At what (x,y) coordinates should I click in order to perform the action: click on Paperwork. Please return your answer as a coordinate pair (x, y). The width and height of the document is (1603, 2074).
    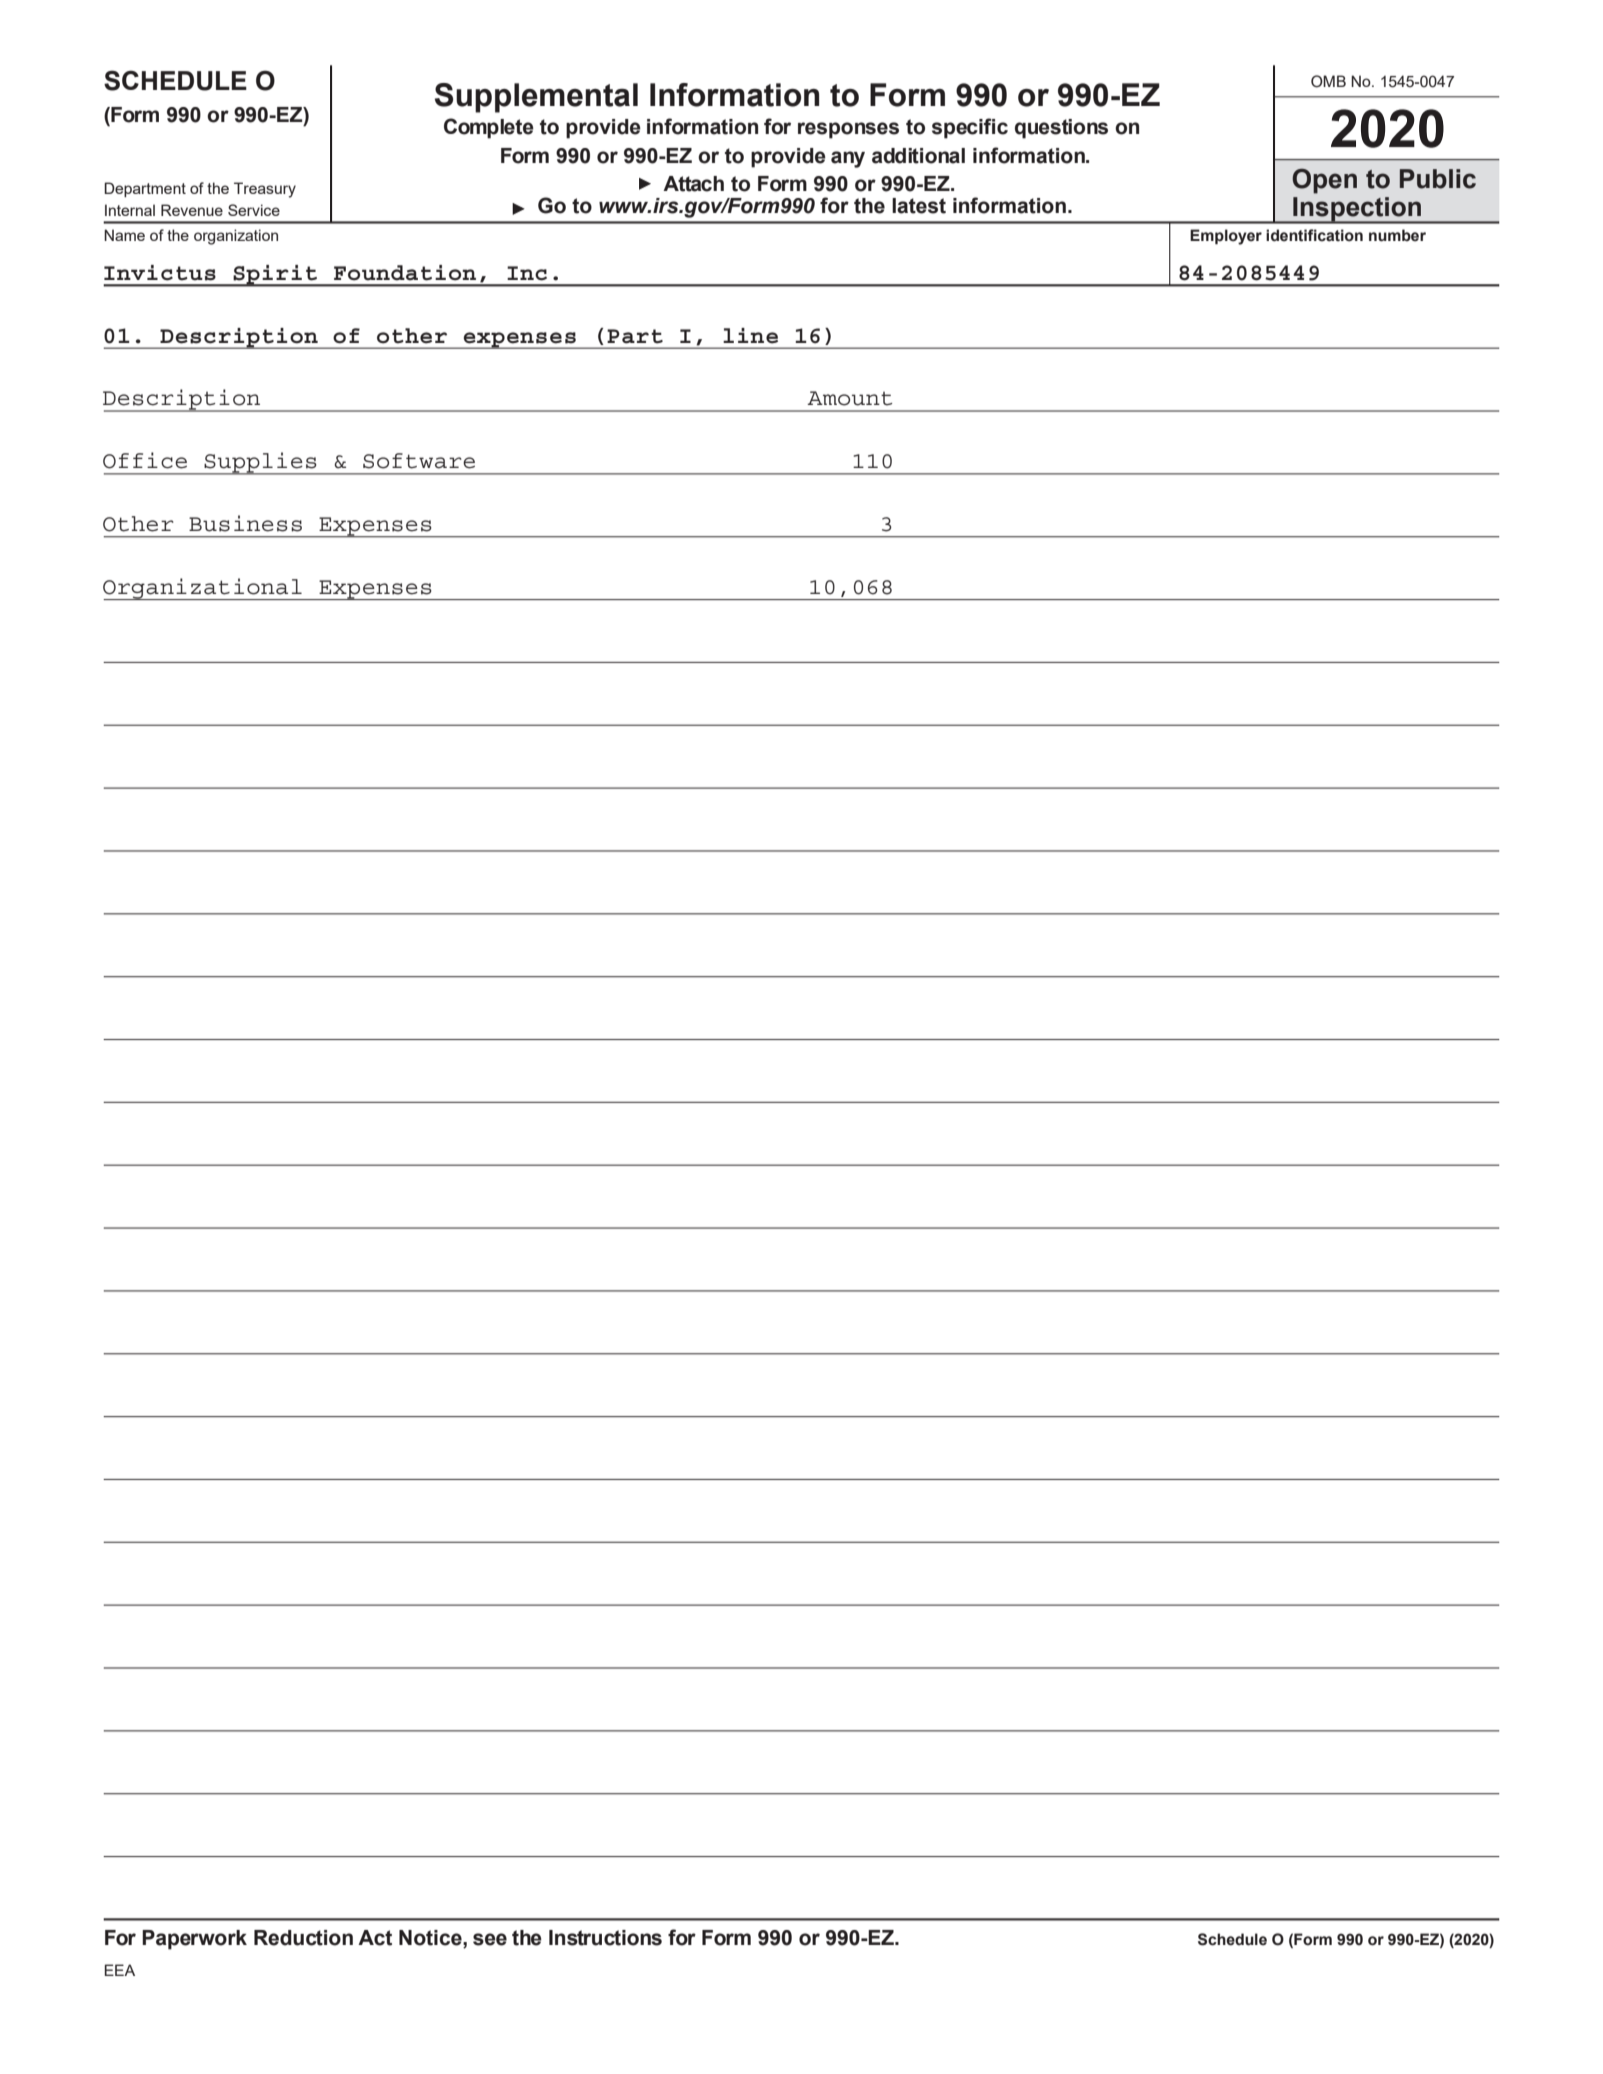
    Looking at the image, I should click on (194, 1940).
